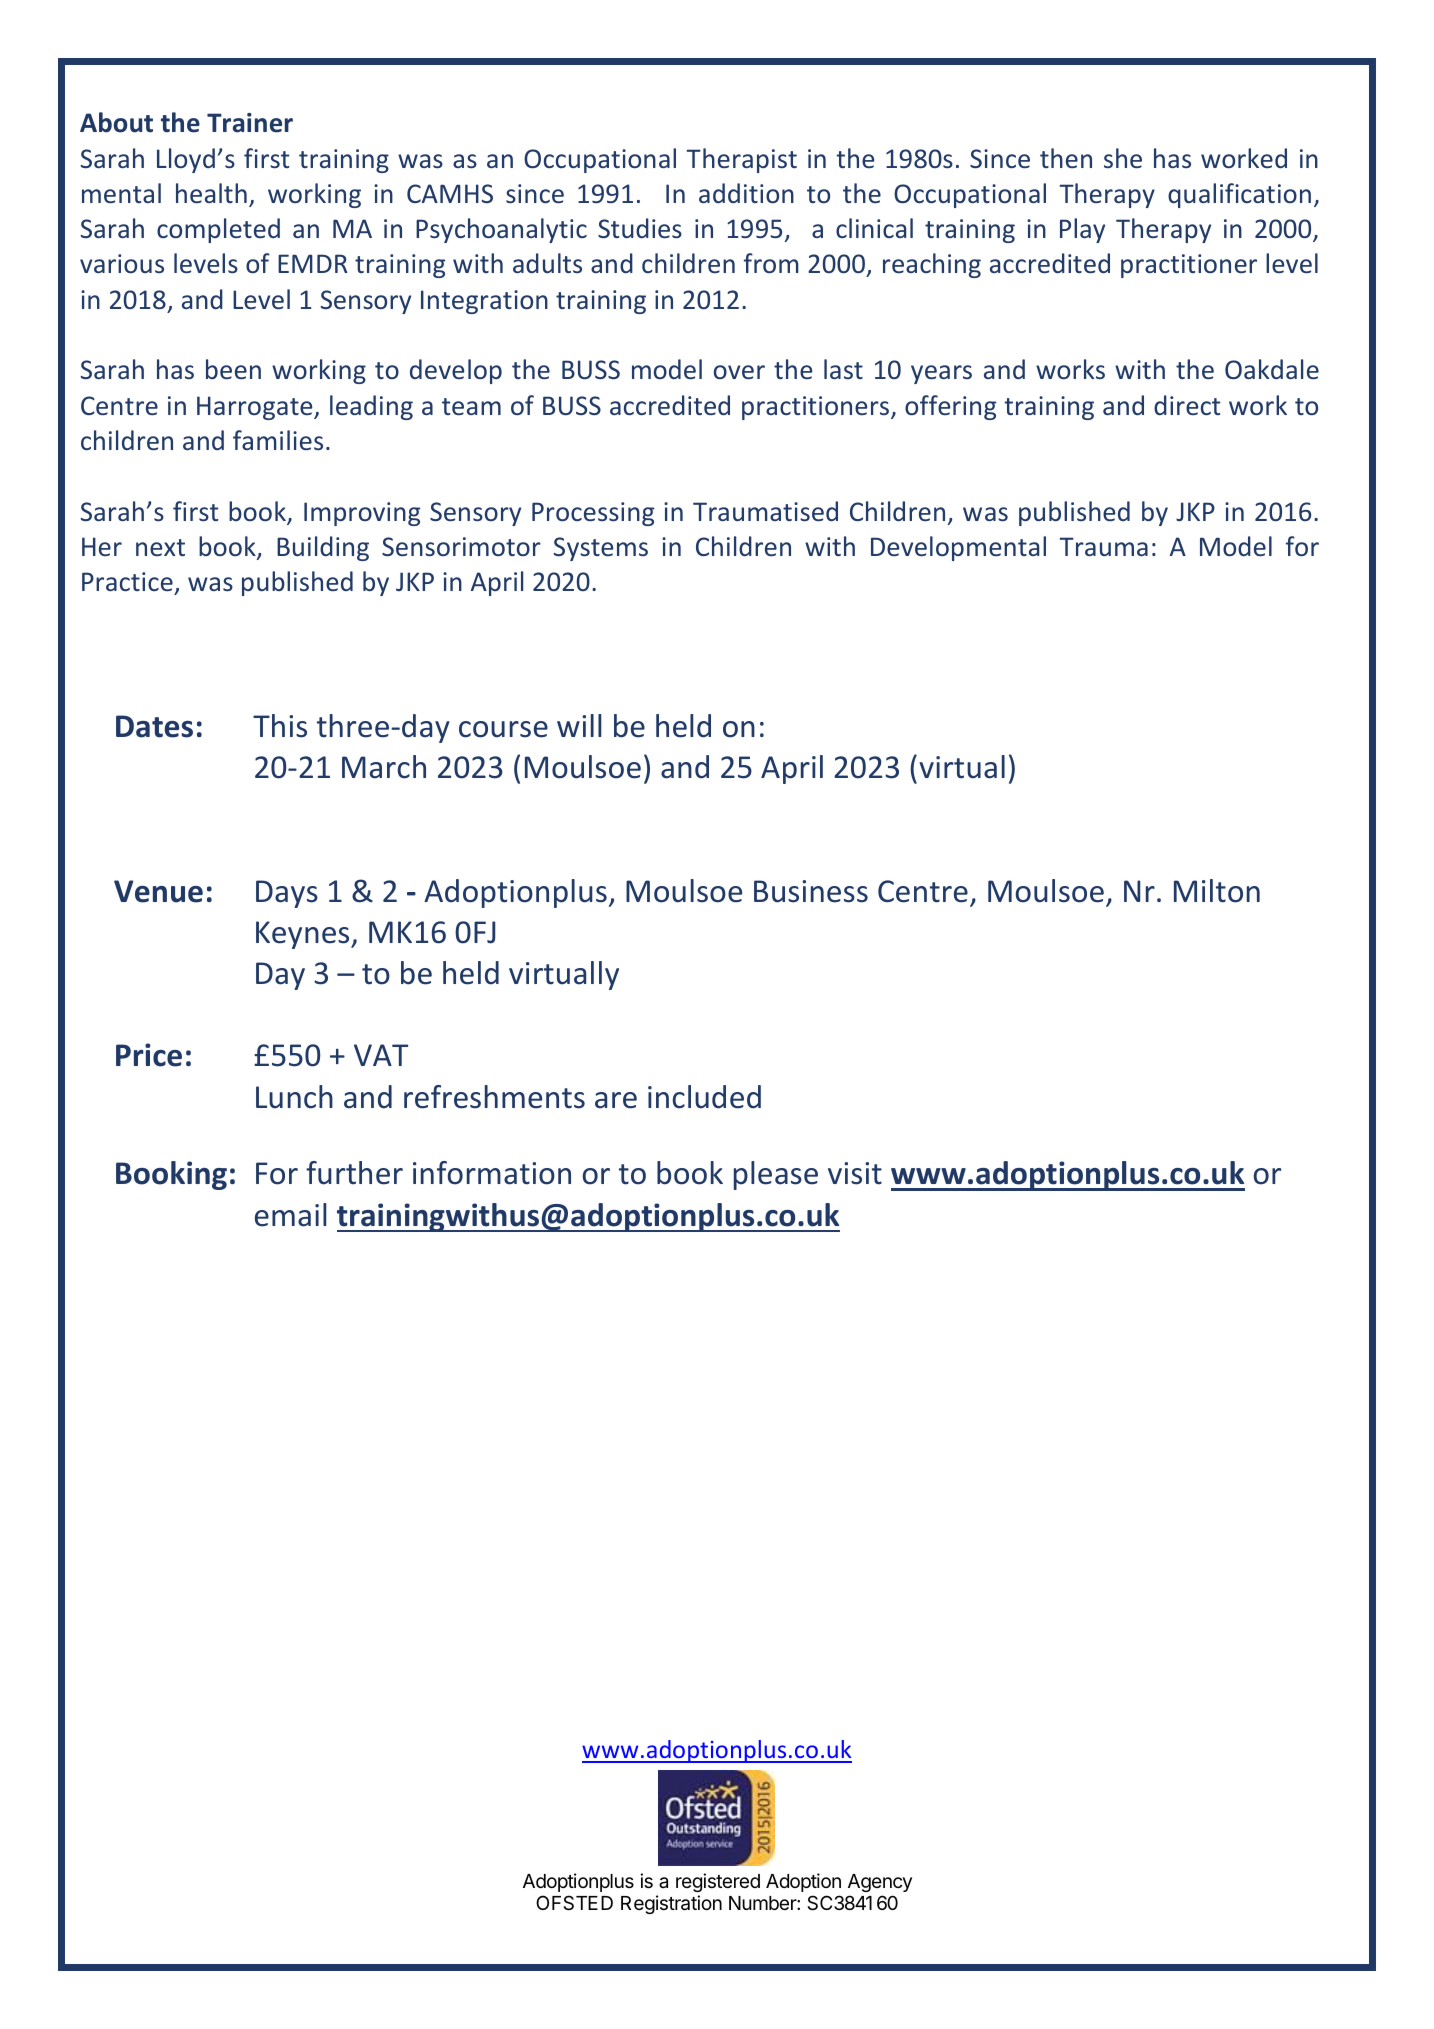 This page has width=1434, height=2029. What do you see at coordinates (718, 1882) in the page?
I see `registered` at bounding box center [718, 1882].
